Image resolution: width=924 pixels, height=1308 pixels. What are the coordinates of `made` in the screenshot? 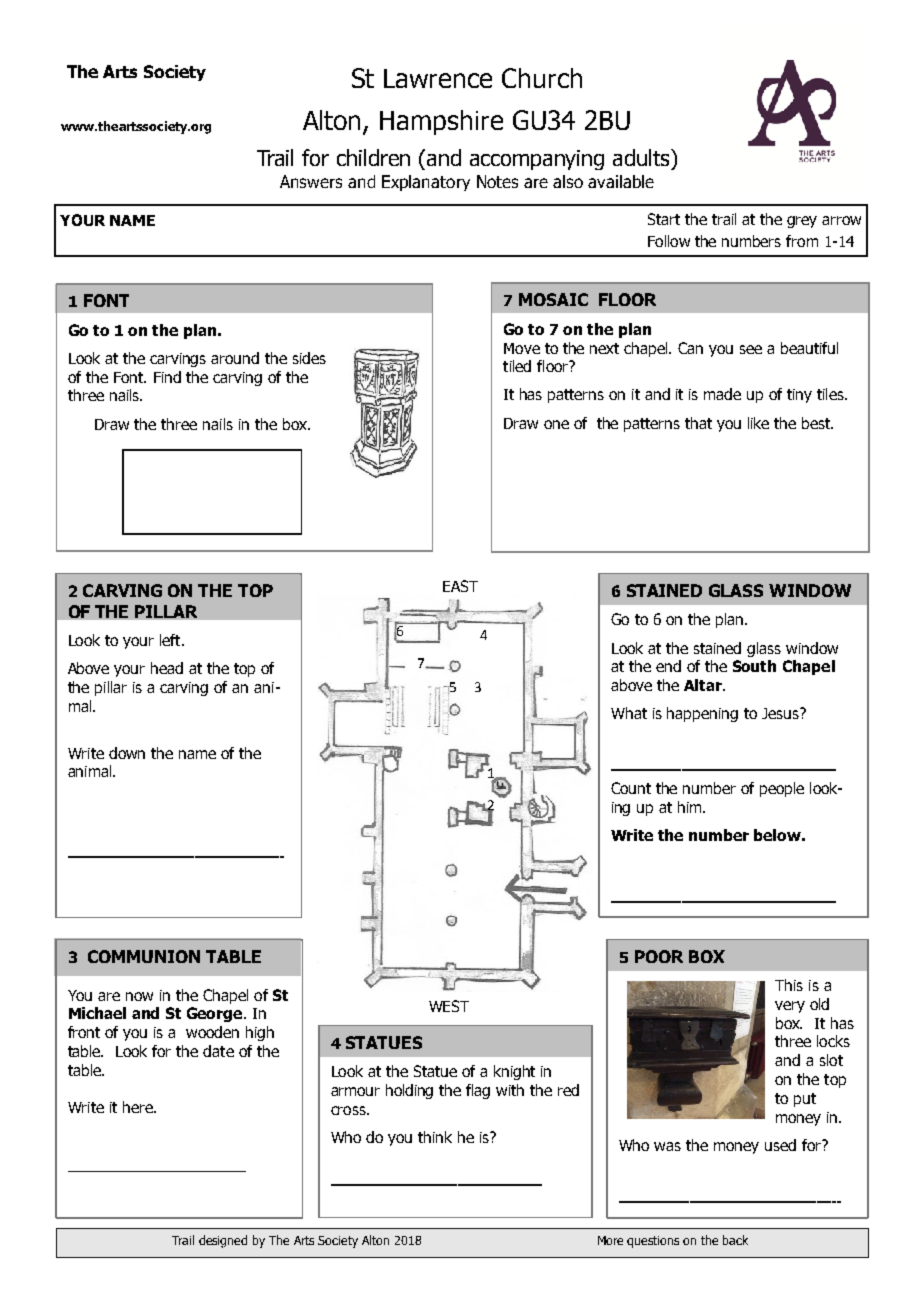 It's located at (722, 394).
